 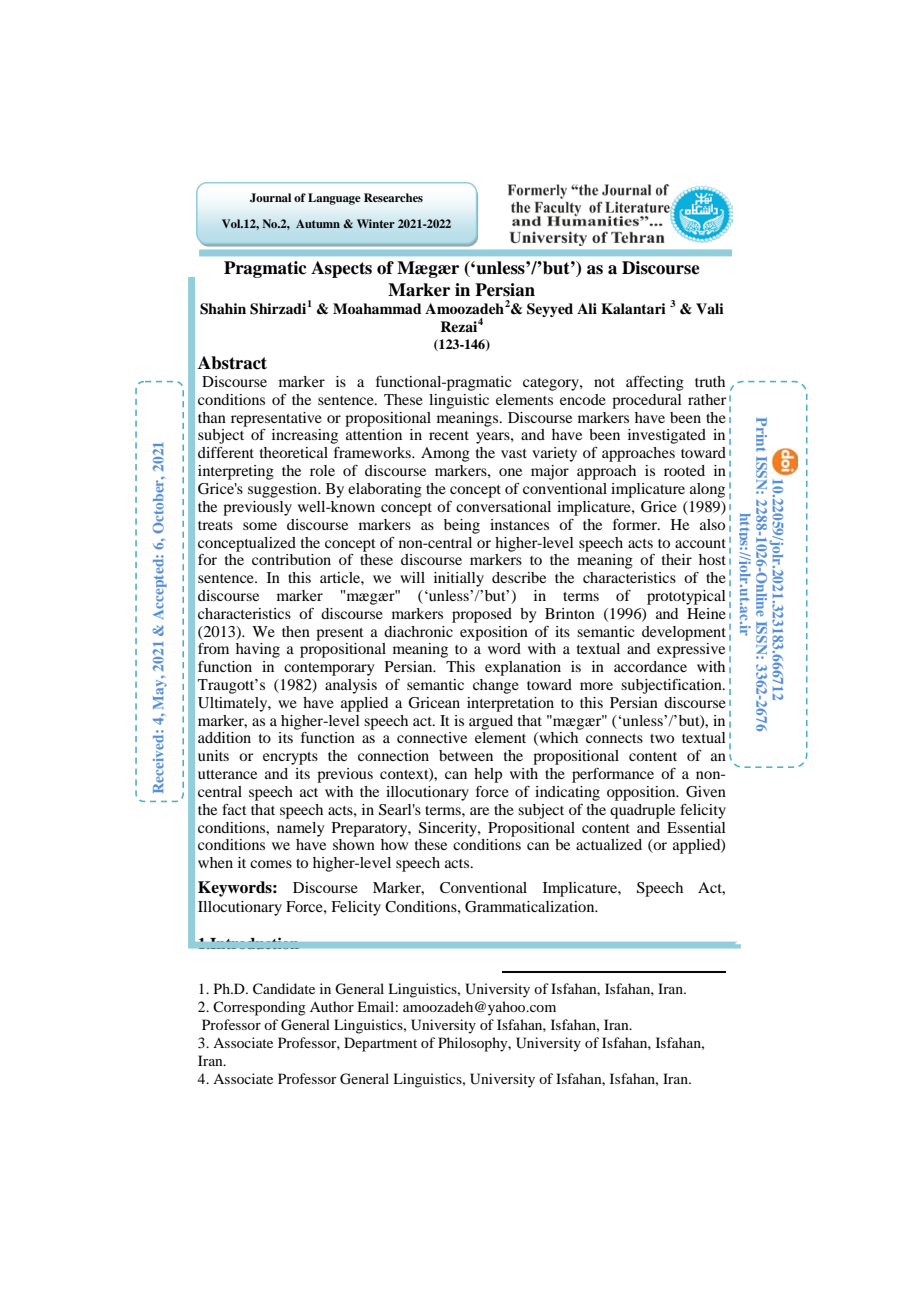 I want to click on Researches, so click(x=393, y=197).
